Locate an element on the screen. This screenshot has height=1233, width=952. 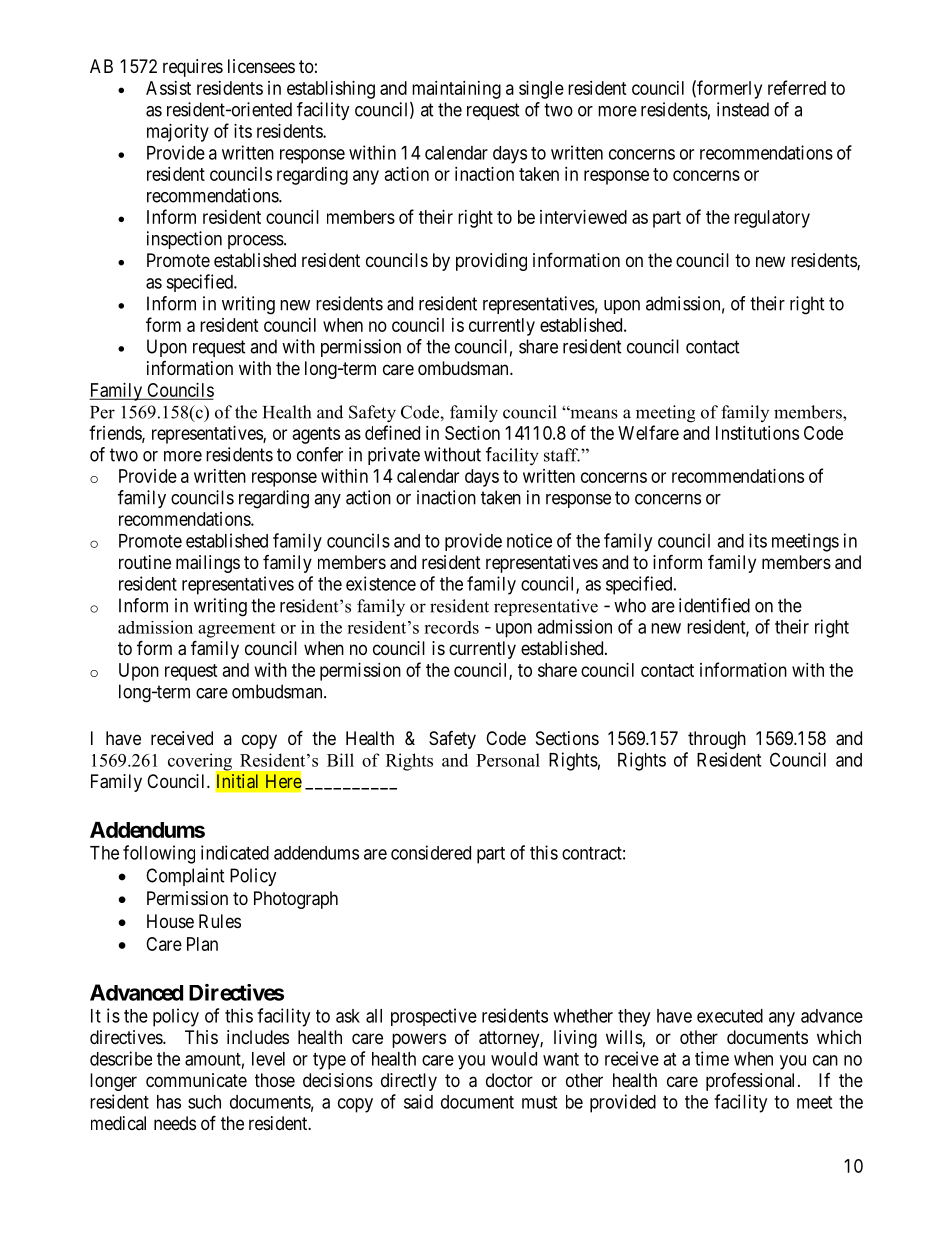
such is located at coordinates (204, 1102).
